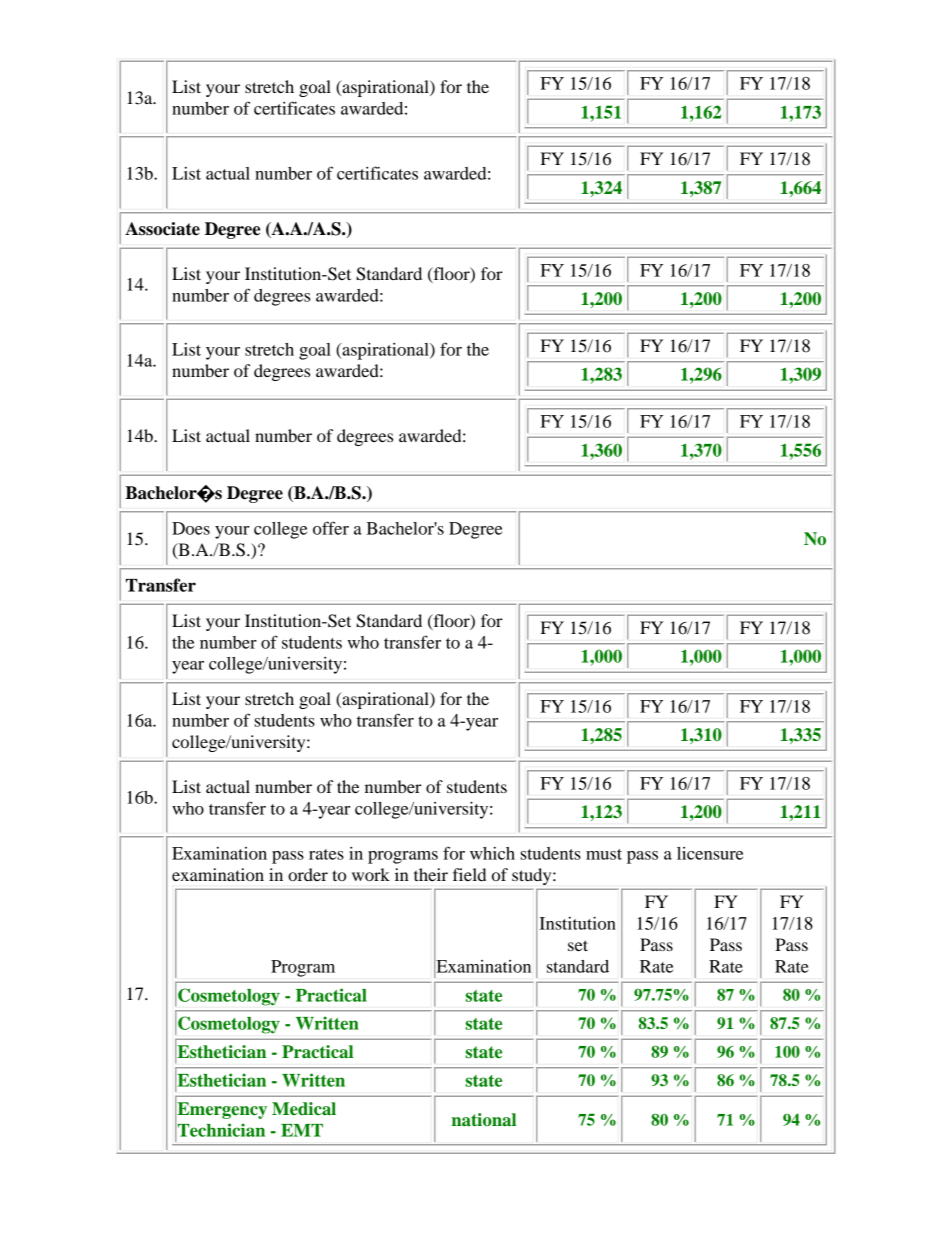 Image resolution: width=952 pixels, height=1233 pixels. What do you see at coordinates (492, 853) in the screenshot?
I see `which` at bounding box center [492, 853].
